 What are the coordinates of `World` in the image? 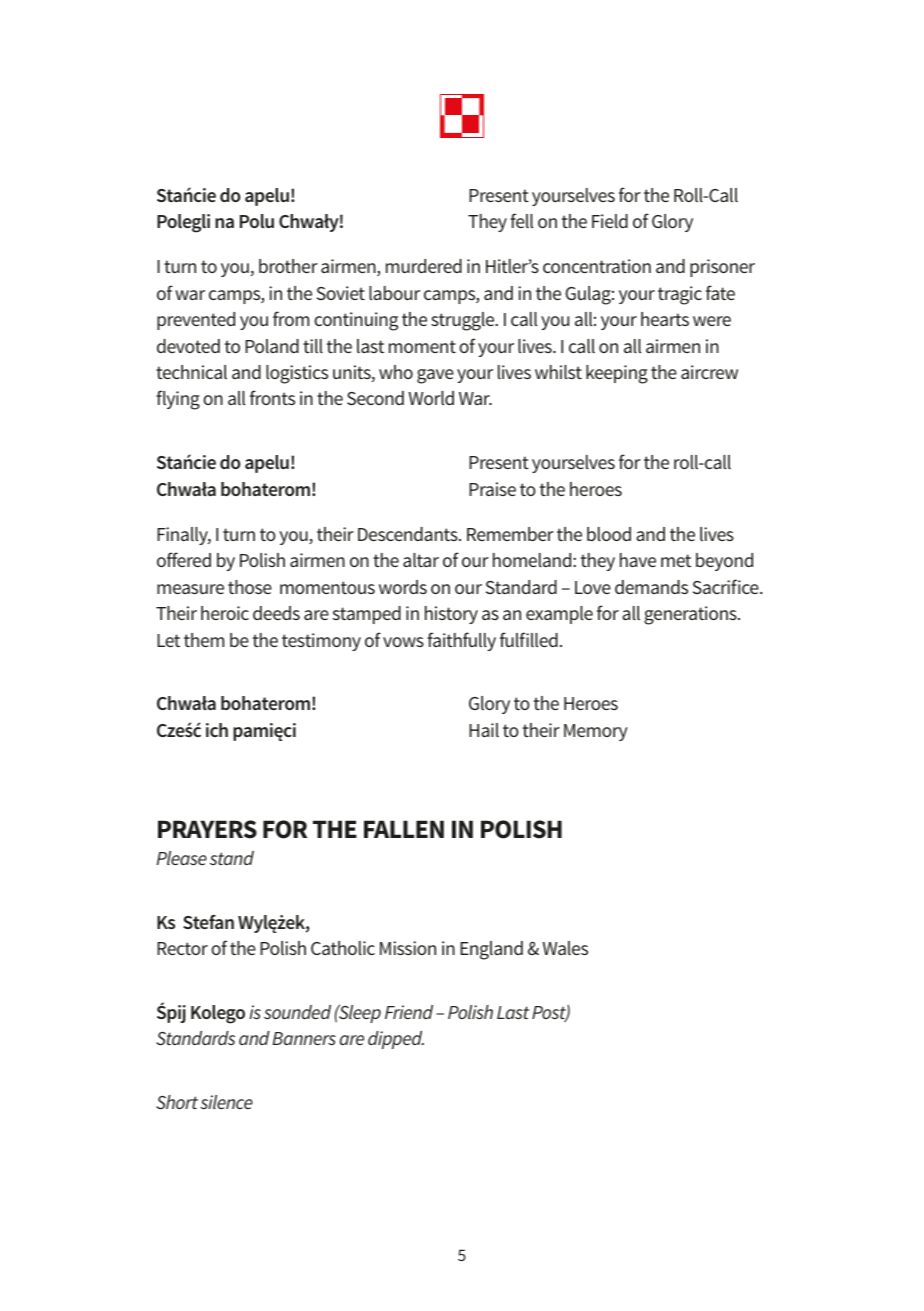 It's located at (431, 398).
